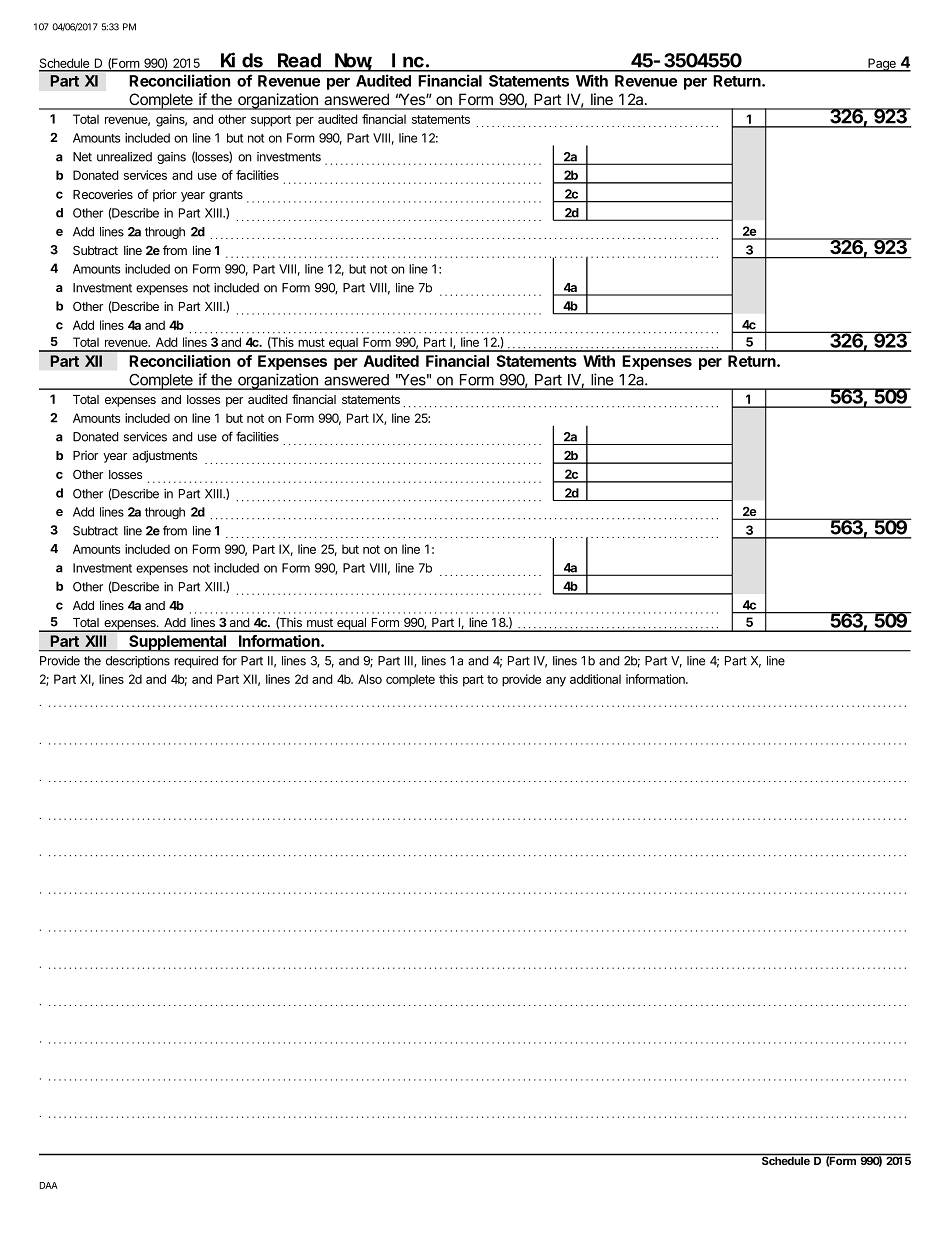 This screenshot has width=952, height=1233. What do you see at coordinates (103, 194) in the screenshot?
I see `Recoveries` at bounding box center [103, 194].
